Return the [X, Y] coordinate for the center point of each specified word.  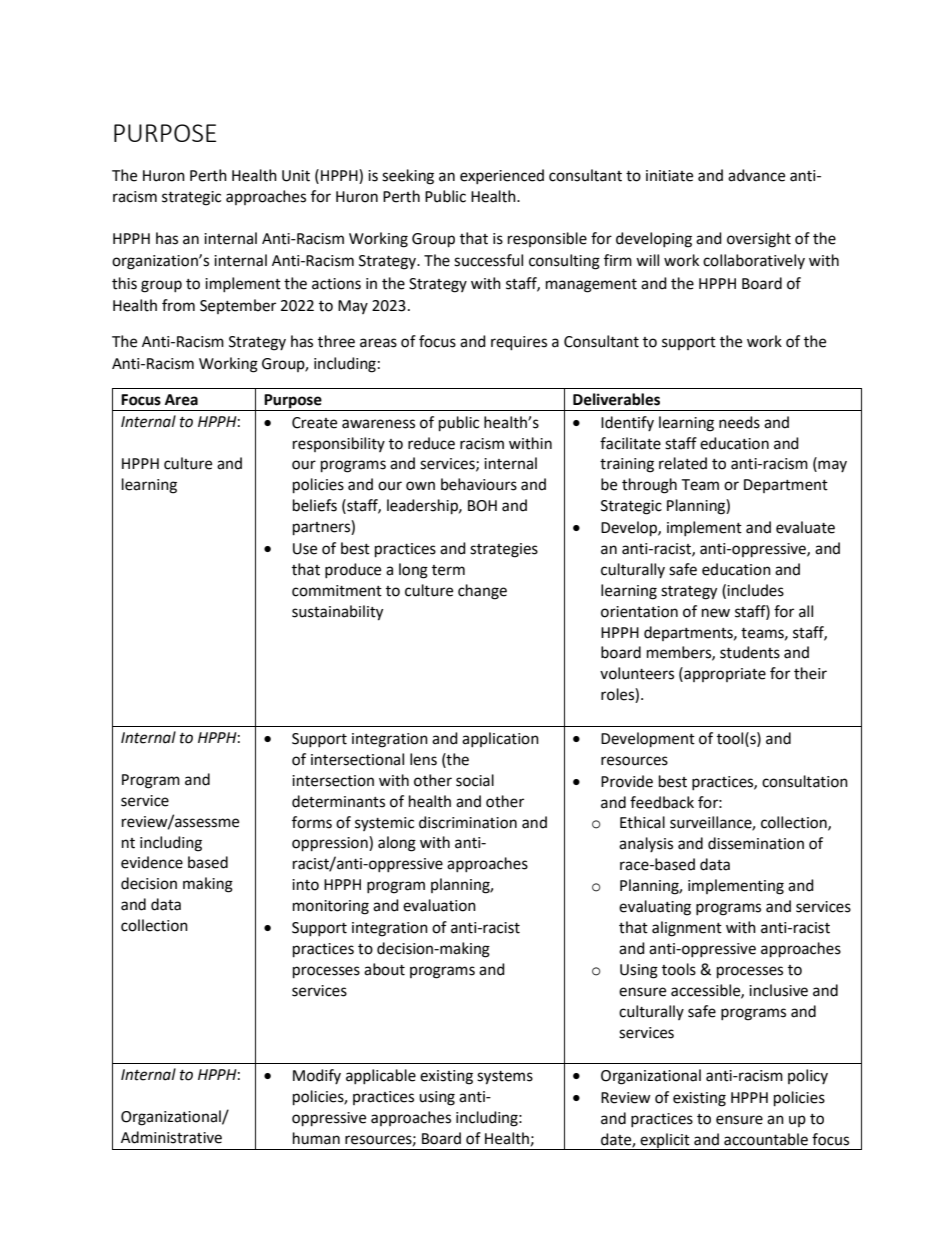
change [482, 592]
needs [739, 422]
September [238, 306]
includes [755, 590]
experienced [502, 176]
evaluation [439, 905]
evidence [152, 862]
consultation [805, 781]
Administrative [171, 1137]
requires [519, 343]
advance [756, 175]
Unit [296, 176]
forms [312, 822]
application [500, 739]
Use [305, 549]
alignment [687, 929]
